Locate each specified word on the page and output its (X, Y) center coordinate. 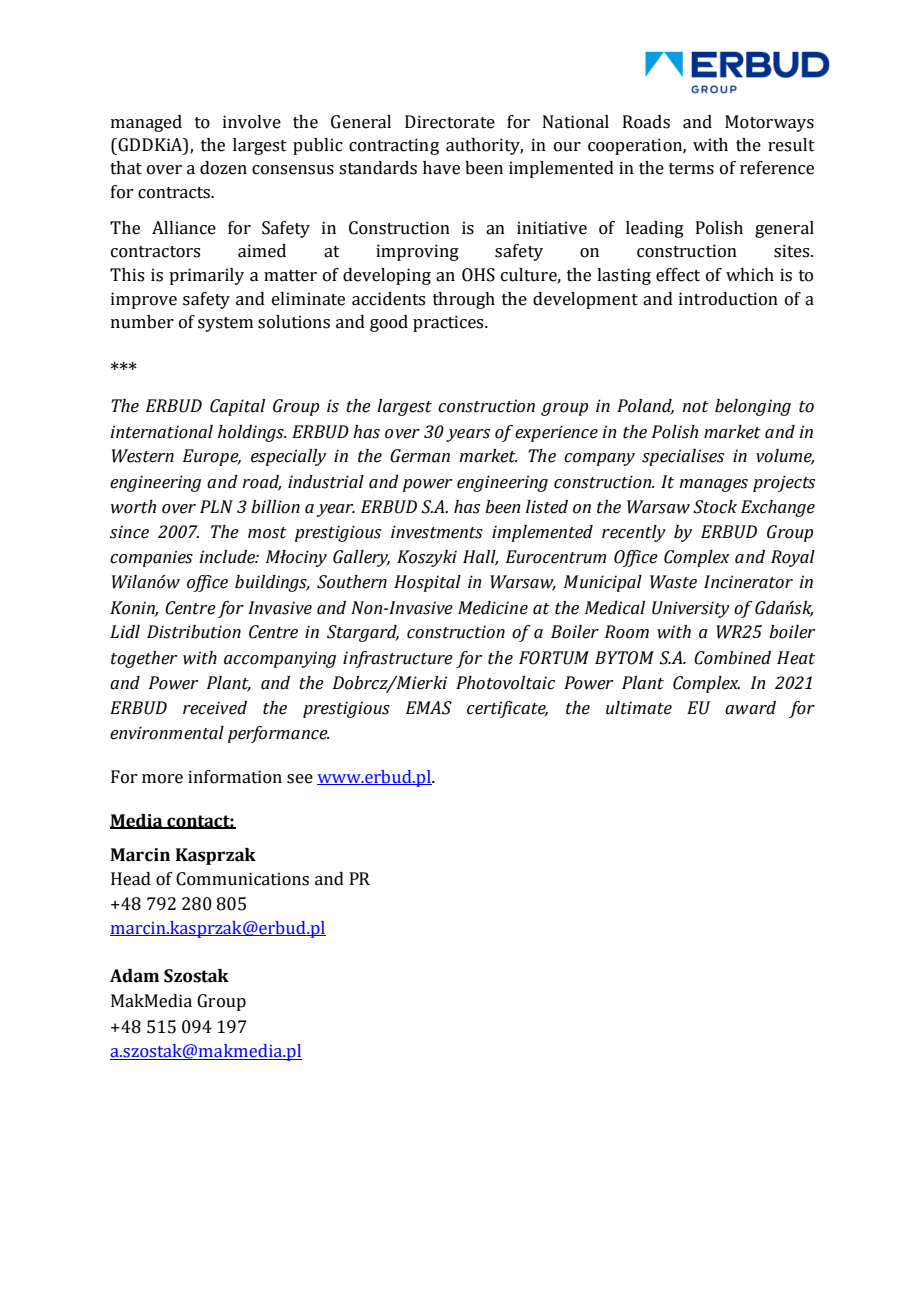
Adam (134, 976)
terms (691, 169)
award (750, 708)
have (441, 168)
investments (437, 532)
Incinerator (748, 582)
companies (151, 558)
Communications (242, 879)
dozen (223, 168)
